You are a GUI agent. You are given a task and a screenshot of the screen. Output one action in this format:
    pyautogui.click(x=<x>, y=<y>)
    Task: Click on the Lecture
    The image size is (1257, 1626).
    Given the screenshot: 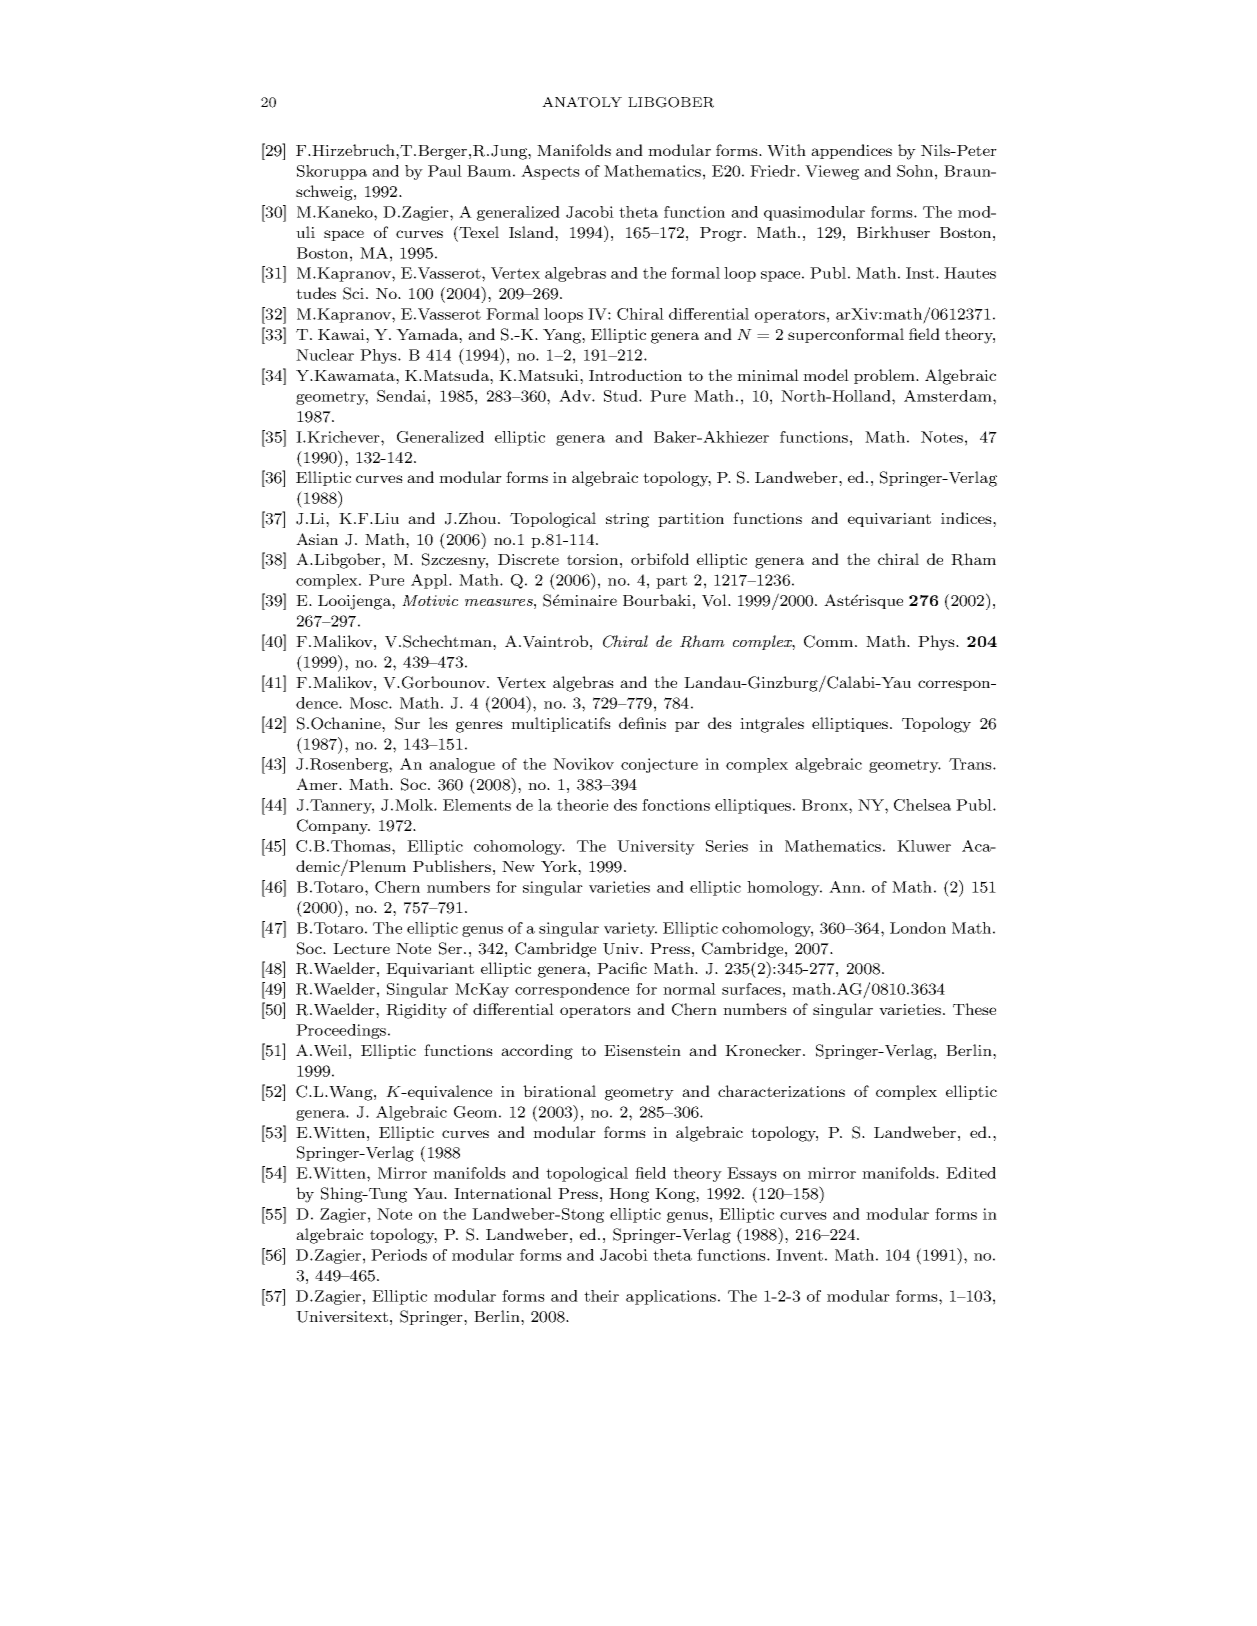 What is the action you would take?
    pyautogui.click(x=361, y=948)
